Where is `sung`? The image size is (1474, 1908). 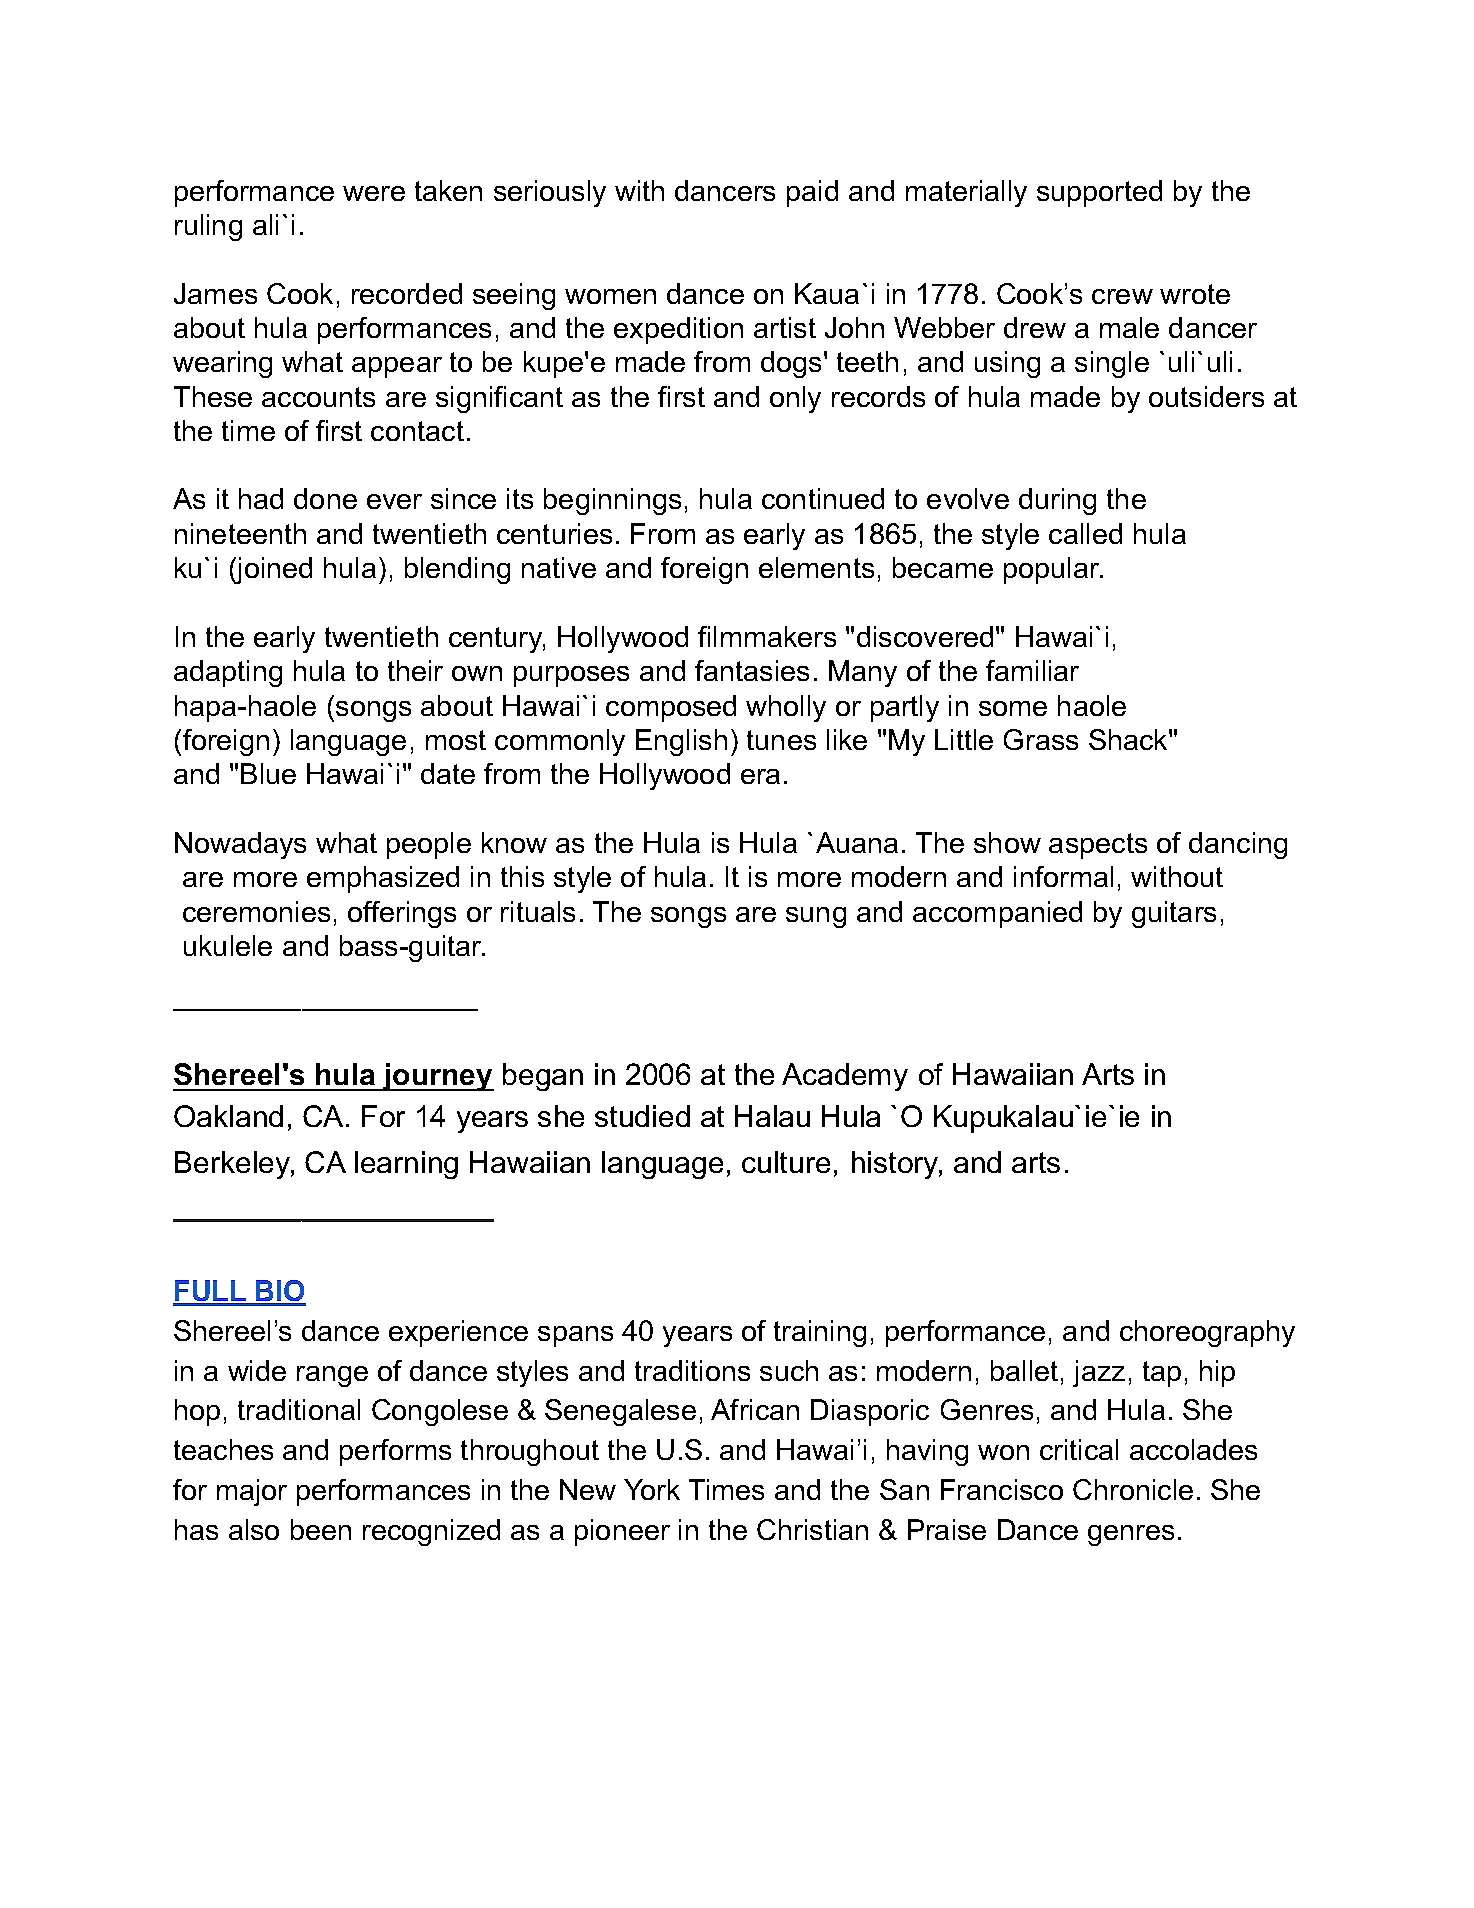 sung is located at coordinates (816, 917).
